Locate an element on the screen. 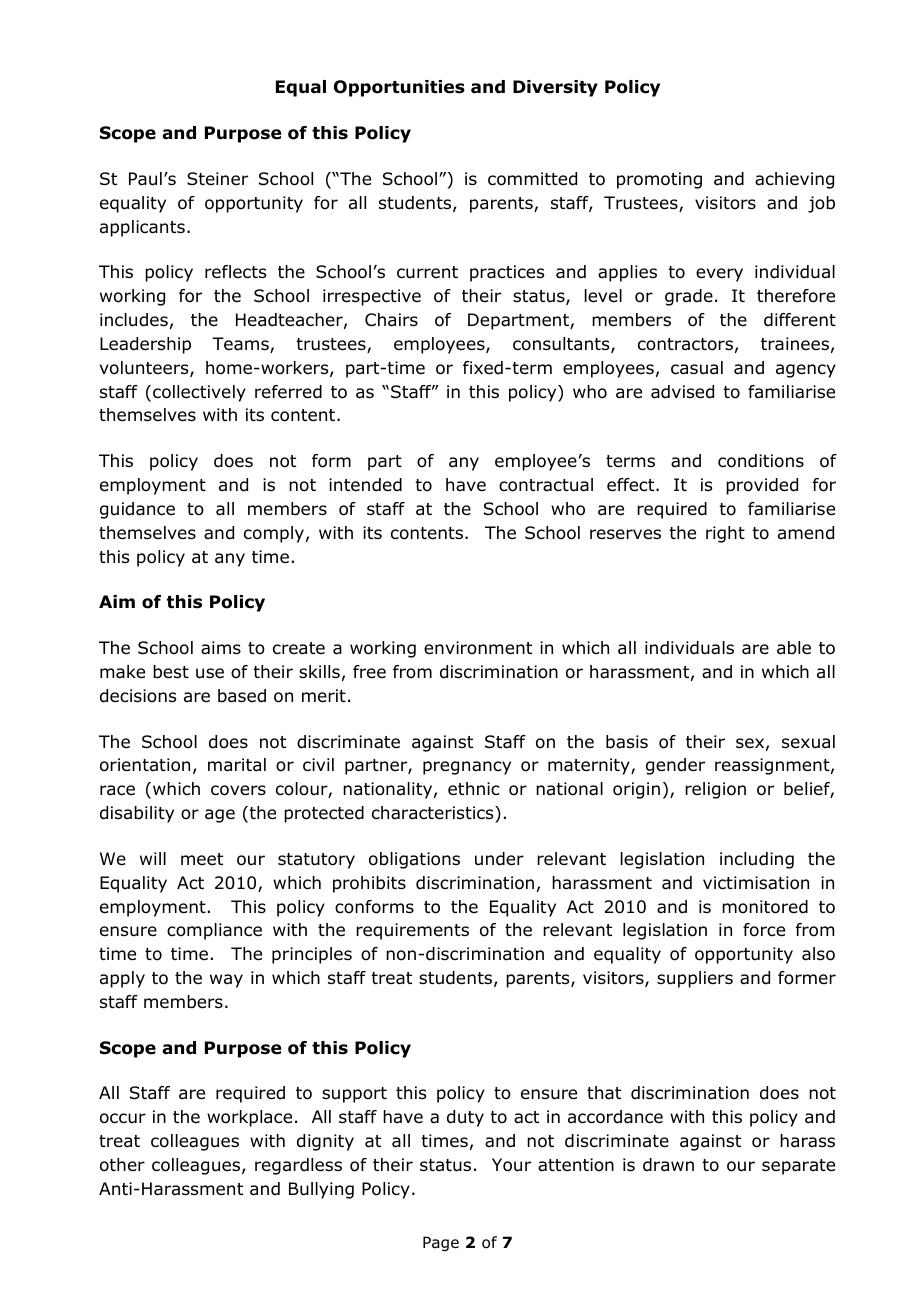 This screenshot has height=1308, width=924. Opportunities is located at coordinates (399, 88).
